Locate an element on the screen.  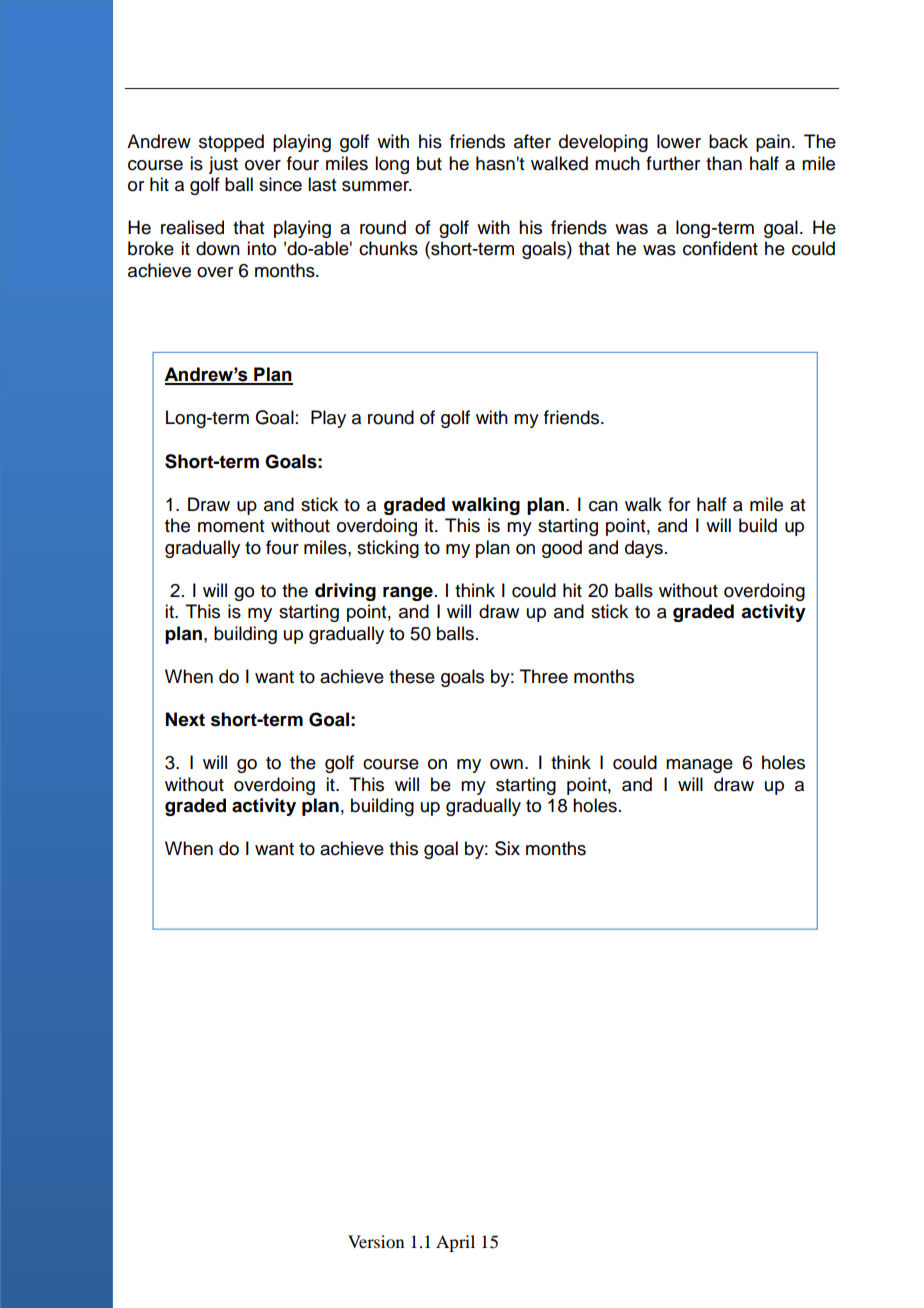
Version is located at coordinates (376, 1241).
